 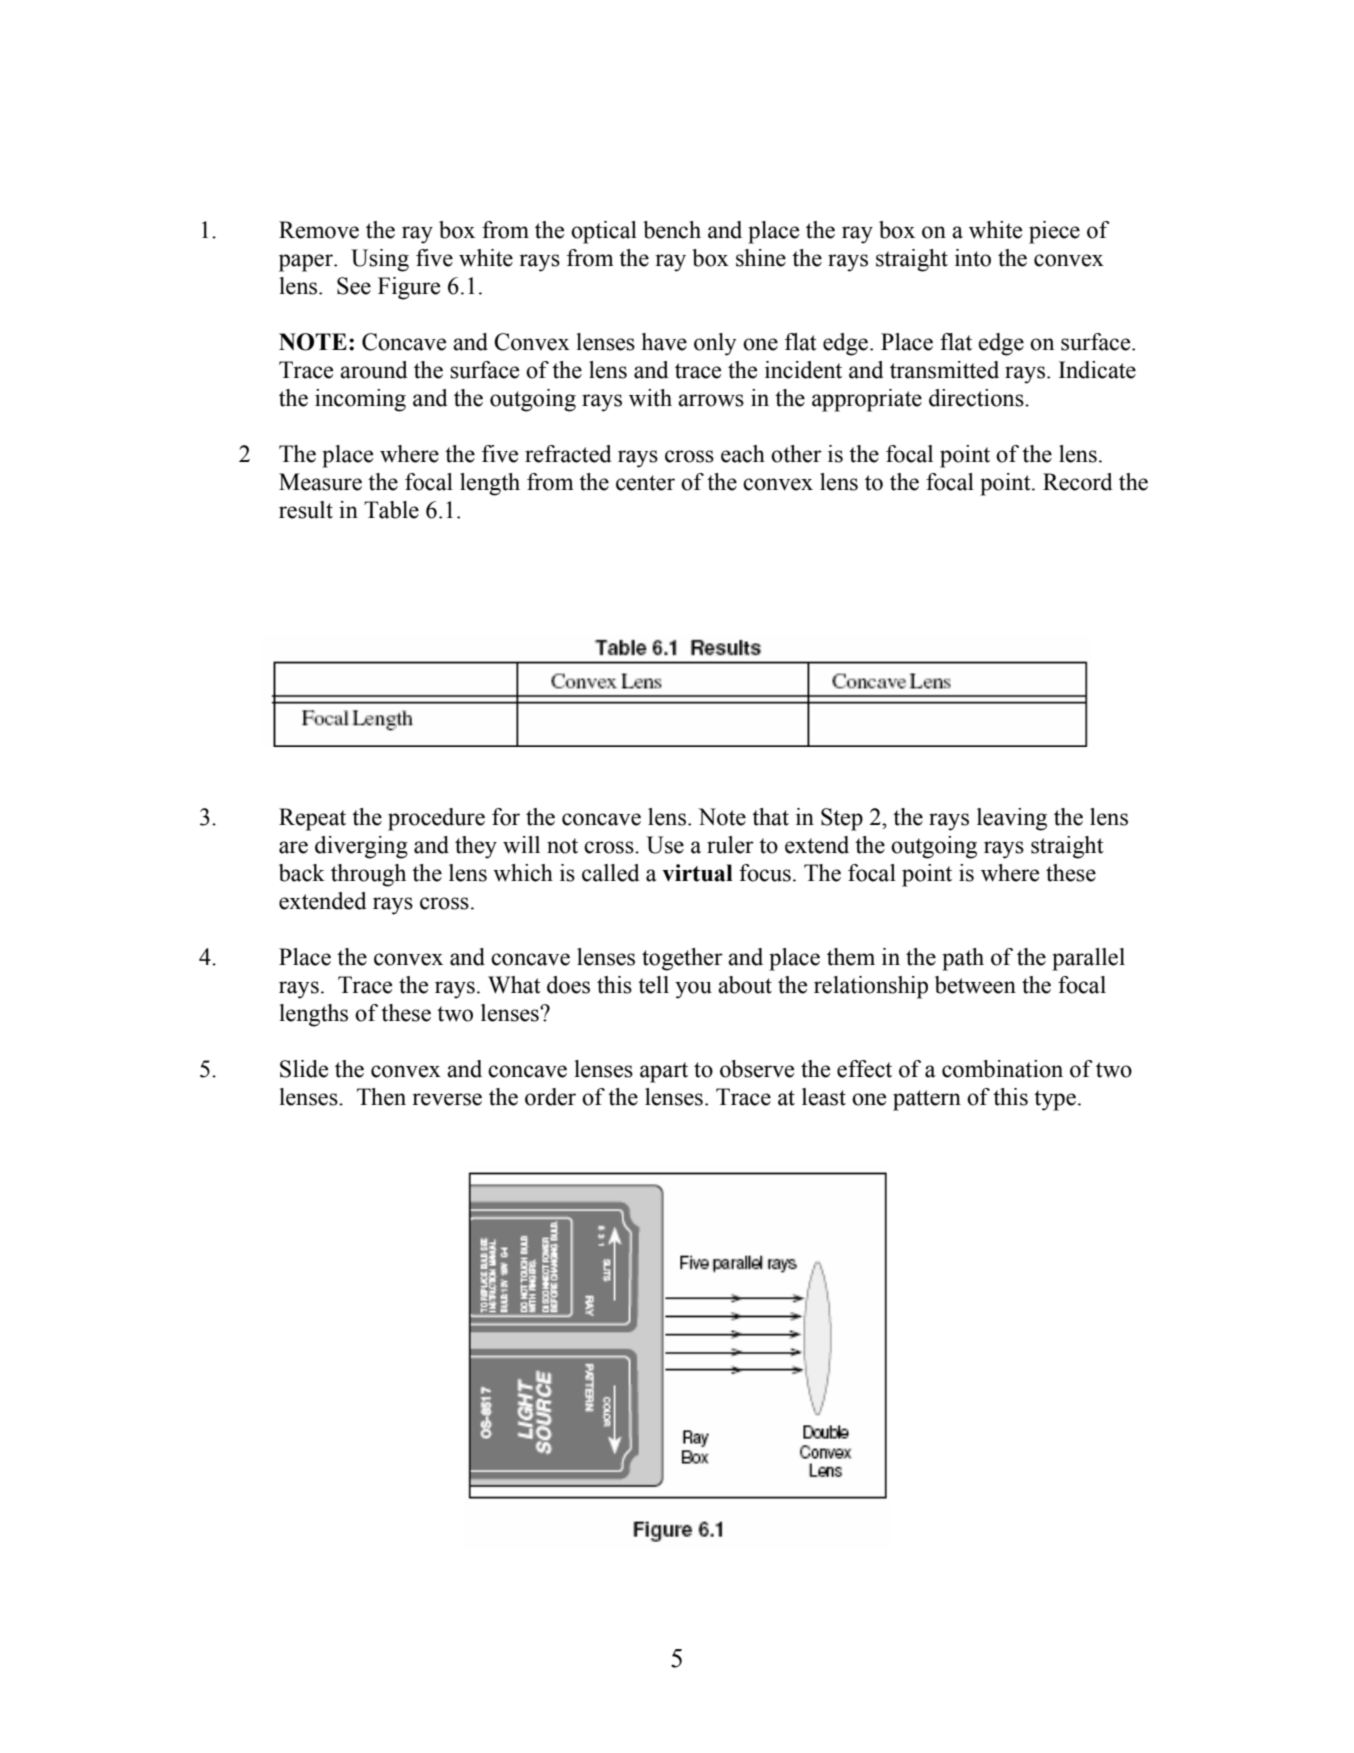 I want to click on virtual, so click(x=697, y=873).
